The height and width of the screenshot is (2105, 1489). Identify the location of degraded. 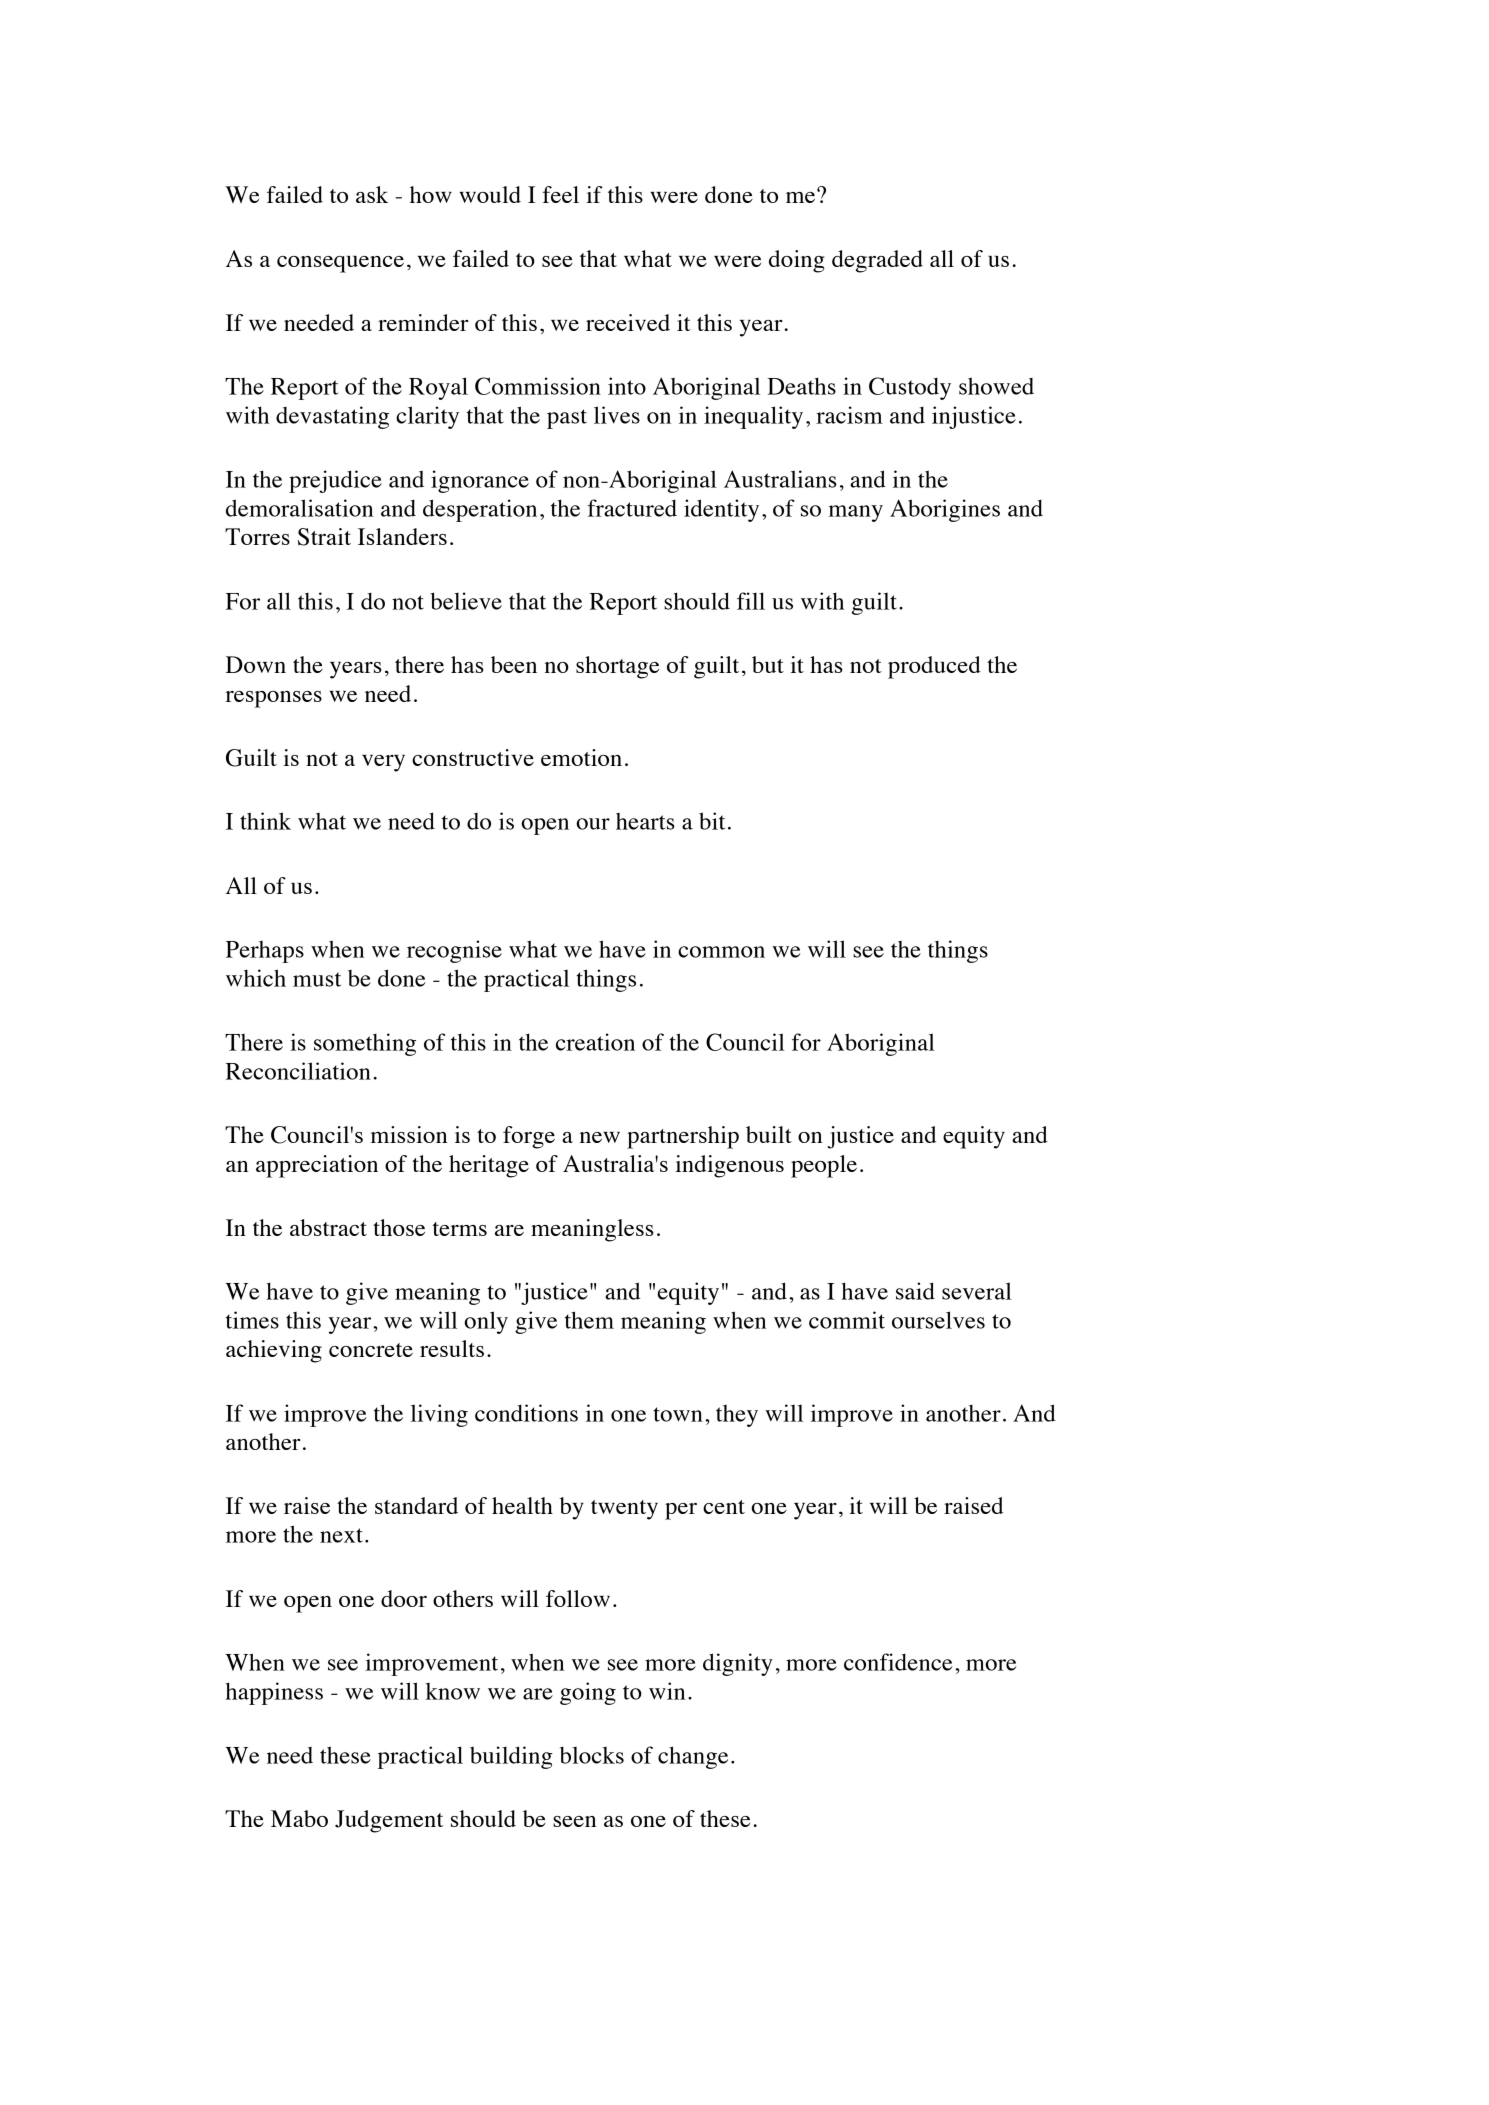
(877, 261).
